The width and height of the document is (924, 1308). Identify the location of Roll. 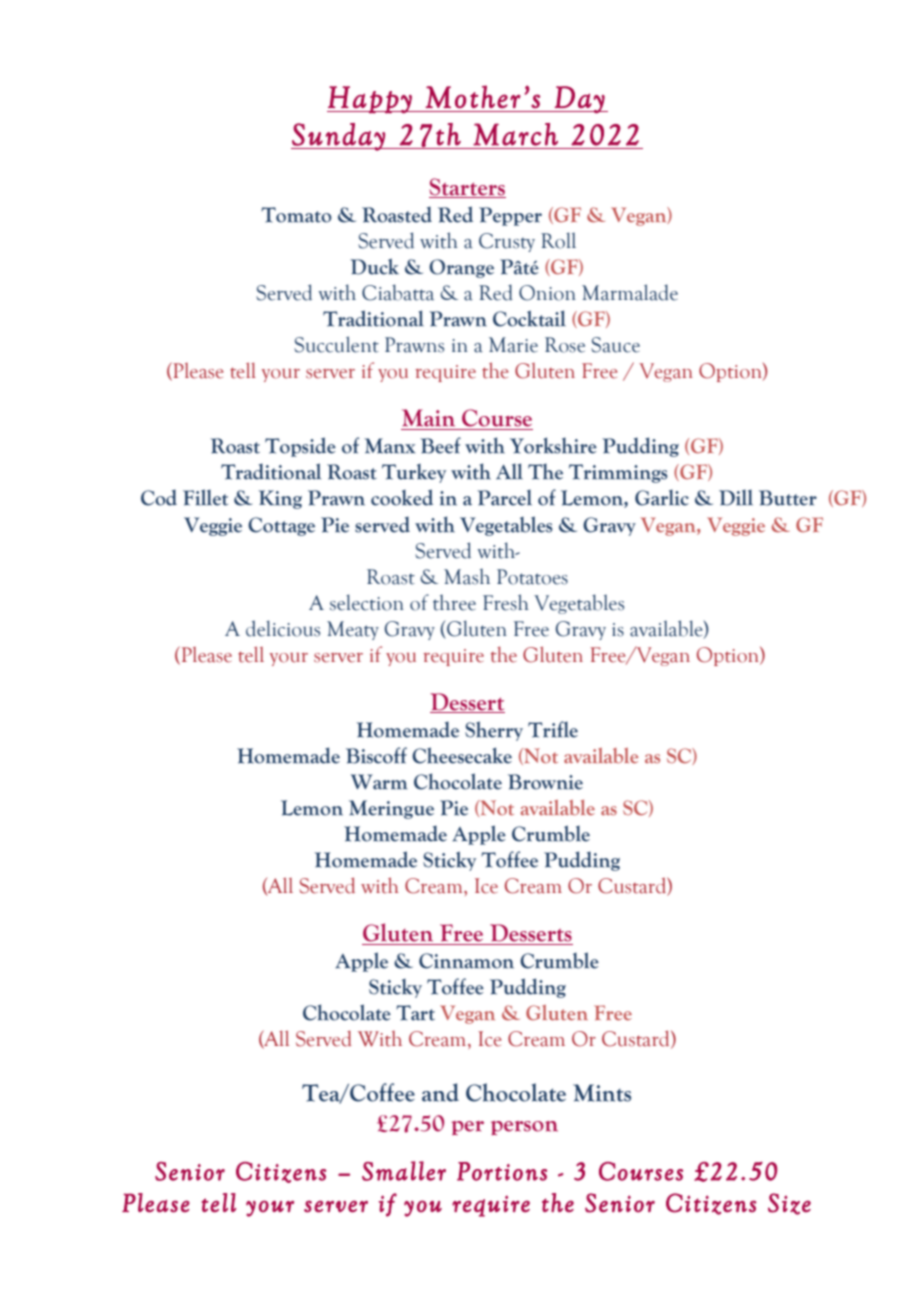
(558, 240).
